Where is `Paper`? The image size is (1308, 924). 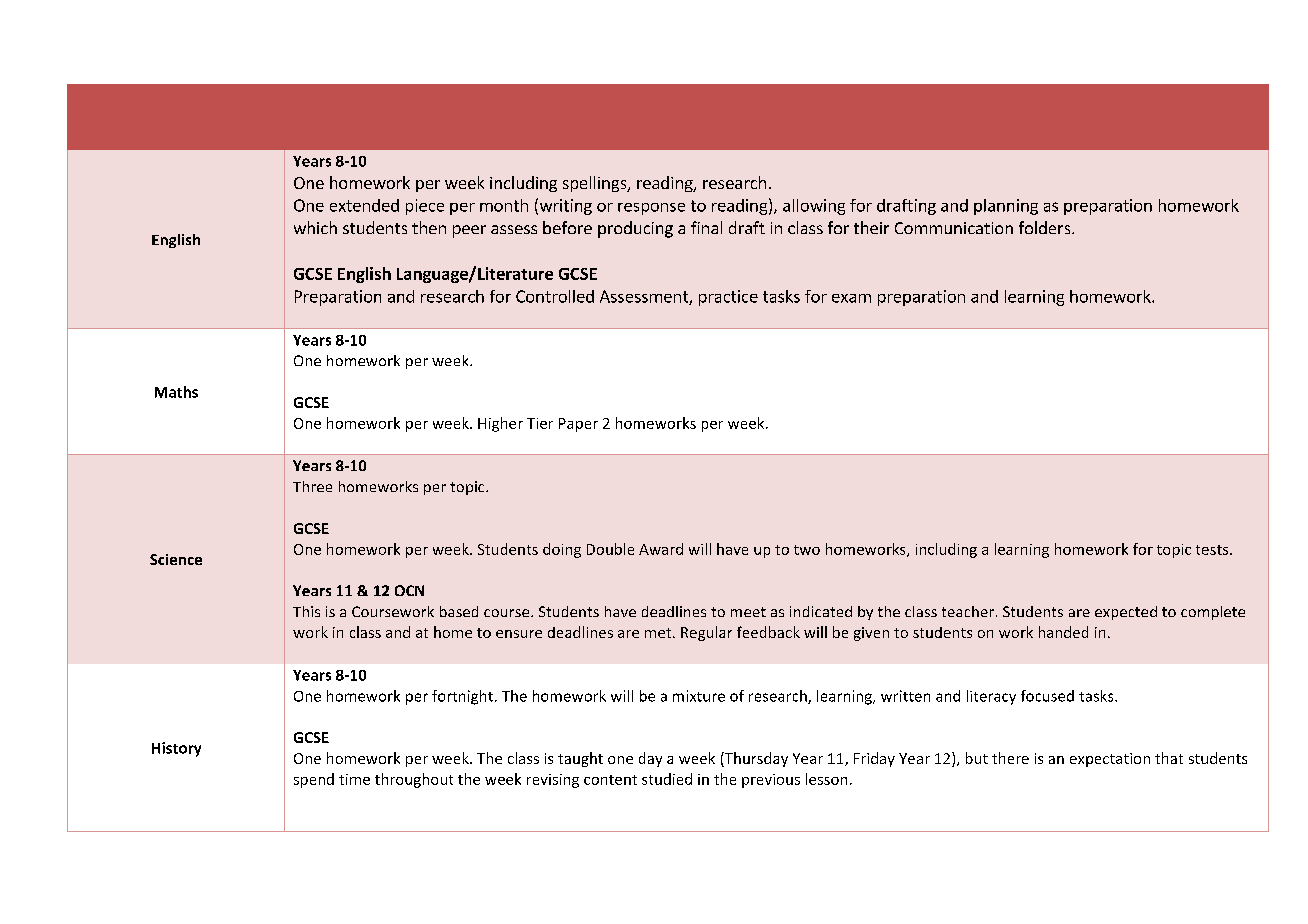 Paper is located at coordinates (578, 425).
